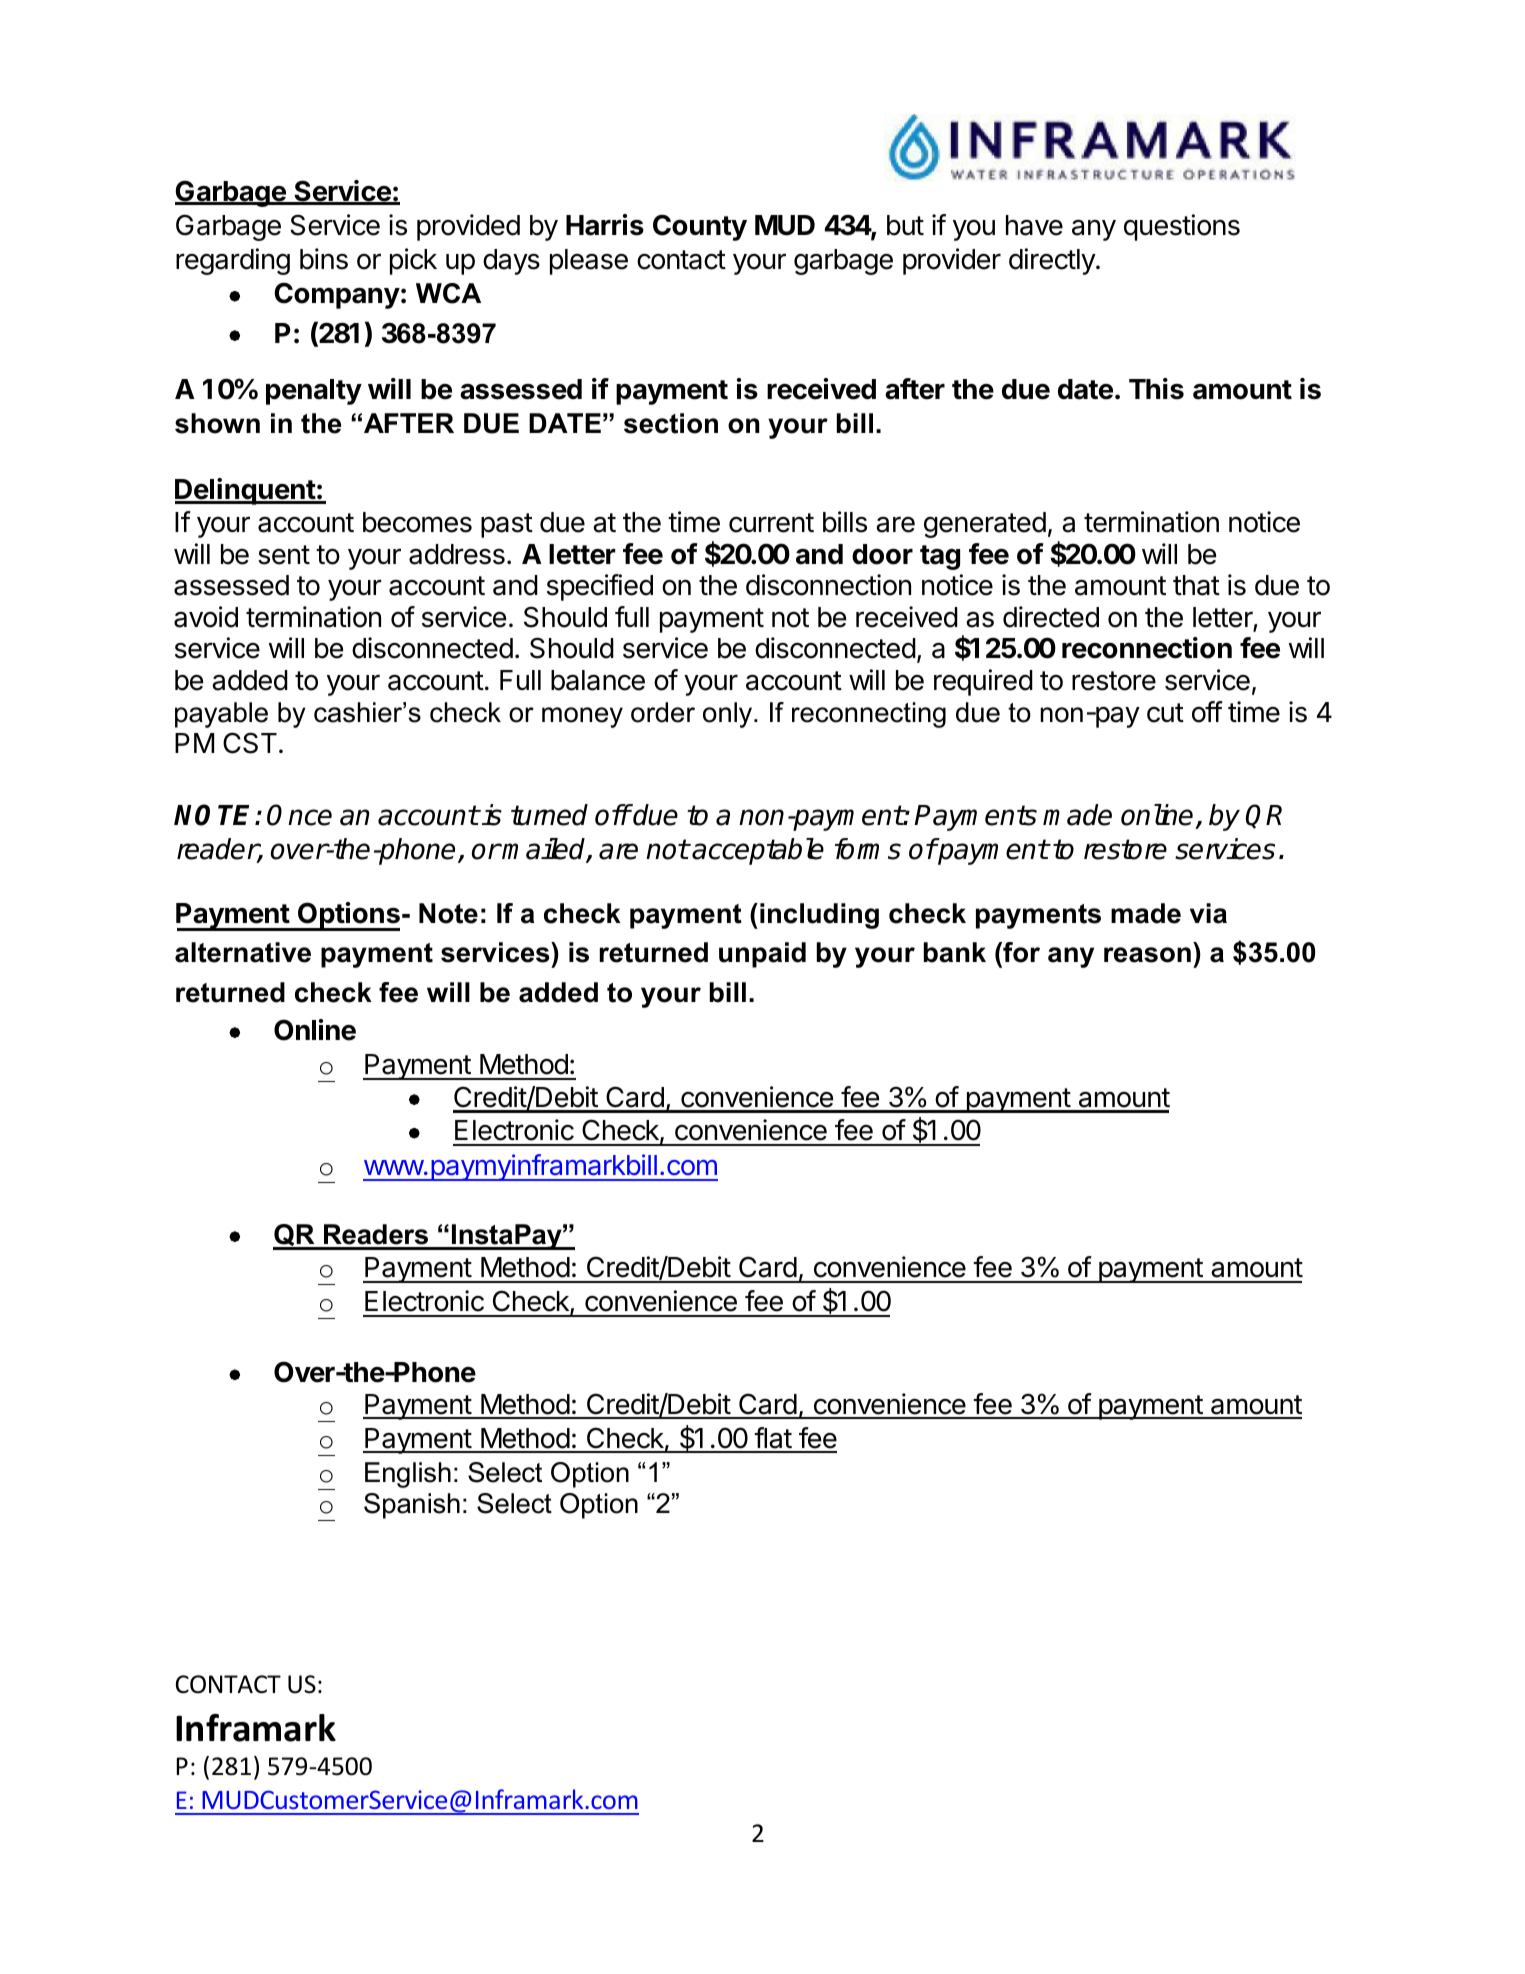 The width and height of the screenshot is (1525, 1974). I want to click on directed, so click(1051, 617).
